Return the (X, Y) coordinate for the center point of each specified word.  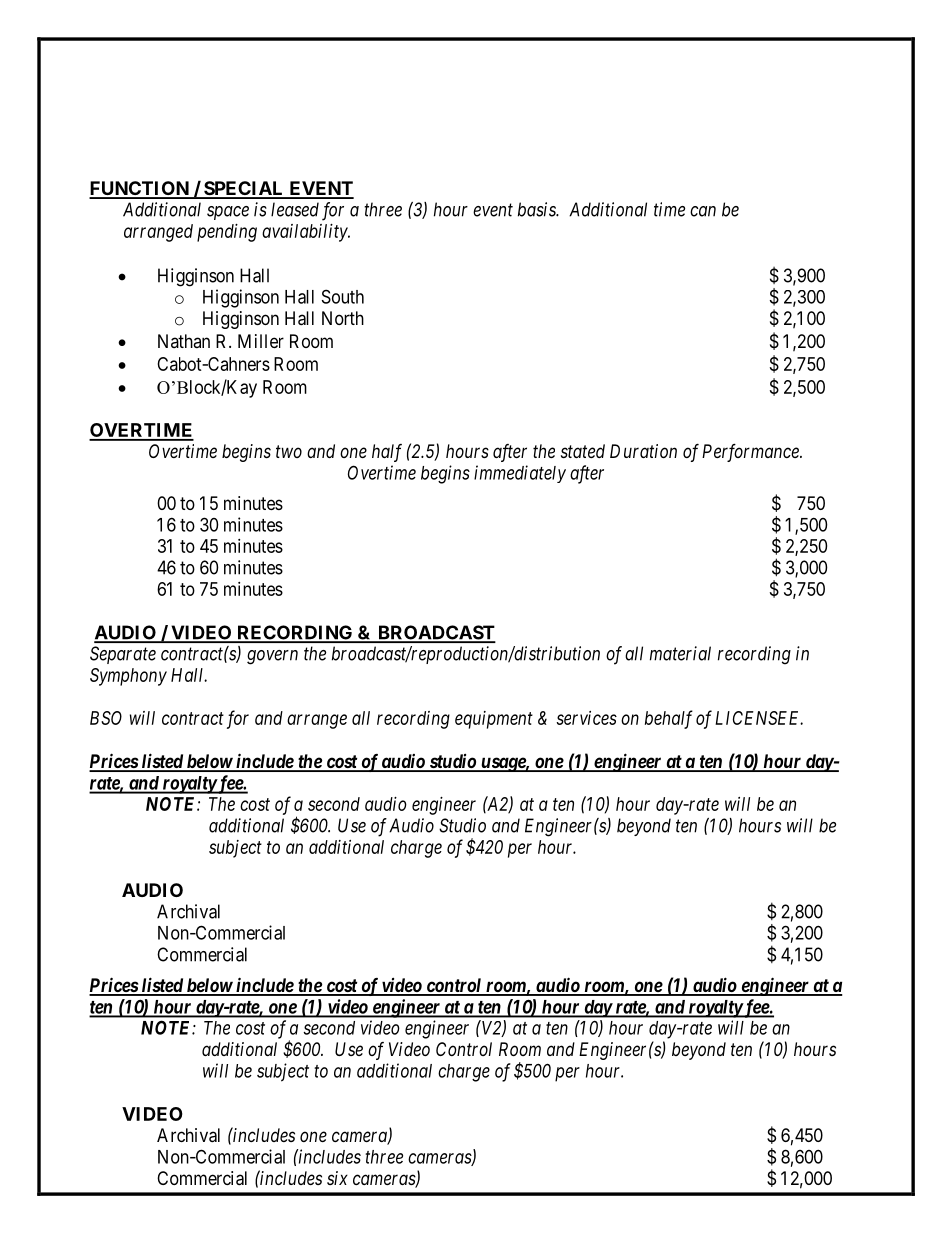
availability (305, 233)
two (289, 451)
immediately (520, 474)
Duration (643, 451)
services (586, 718)
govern (272, 657)
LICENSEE (759, 718)
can (703, 211)
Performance (751, 453)
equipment (494, 720)
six (337, 1178)
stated (583, 451)
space (228, 213)
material (680, 653)
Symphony (128, 677)
